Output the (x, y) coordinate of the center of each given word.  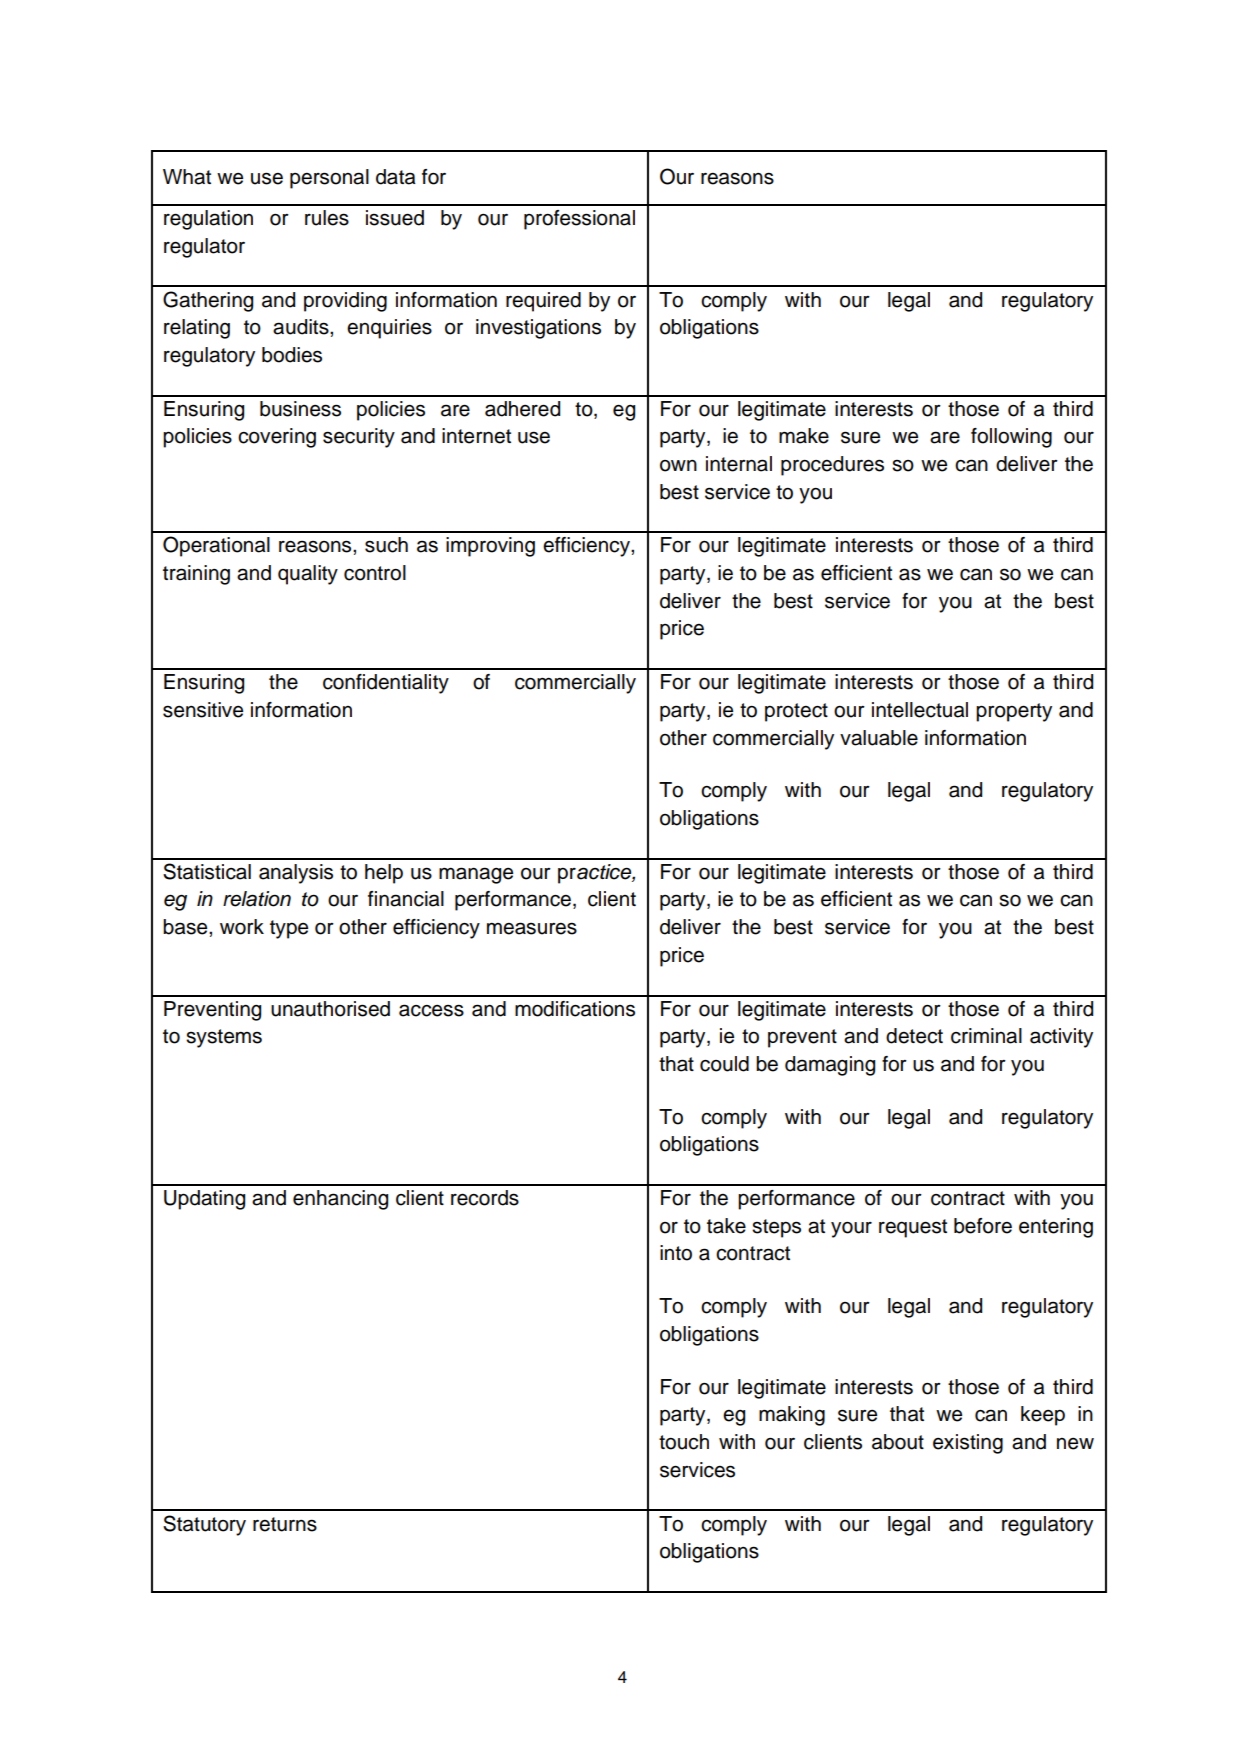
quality (308, 575)
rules (327, 218)
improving (490, 547)
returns (285, 1524)
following (1011, 438)
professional (579, 220)
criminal (986, 1036)
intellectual (920, 710)
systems (224, 1038)
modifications (575, 1009)
